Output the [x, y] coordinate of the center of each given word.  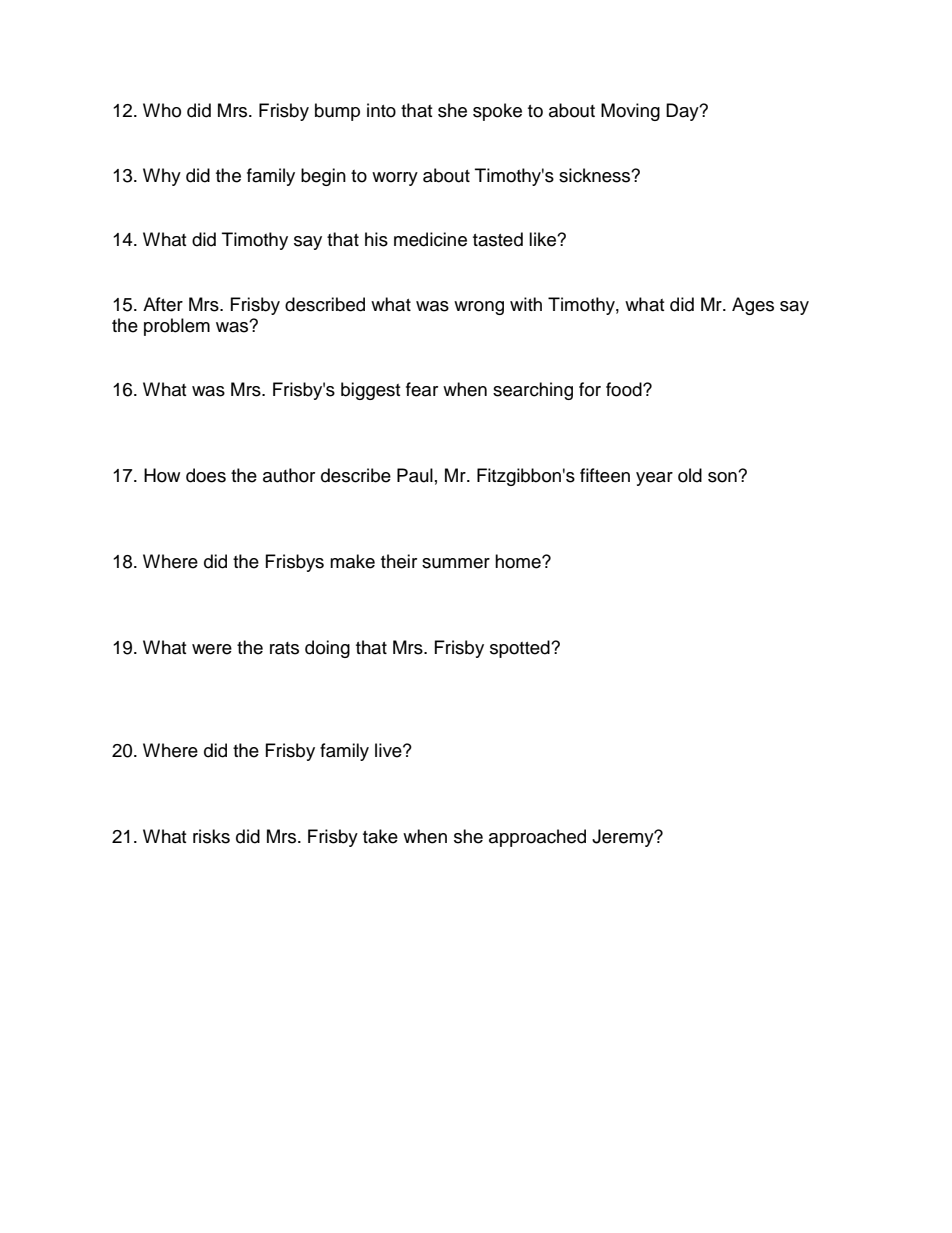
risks [211, 836]
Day [683, 112]
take [380, 836]
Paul [415, 475]
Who [162, 110]
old [690, 475]
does [206, 475]
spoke [497, 112]
